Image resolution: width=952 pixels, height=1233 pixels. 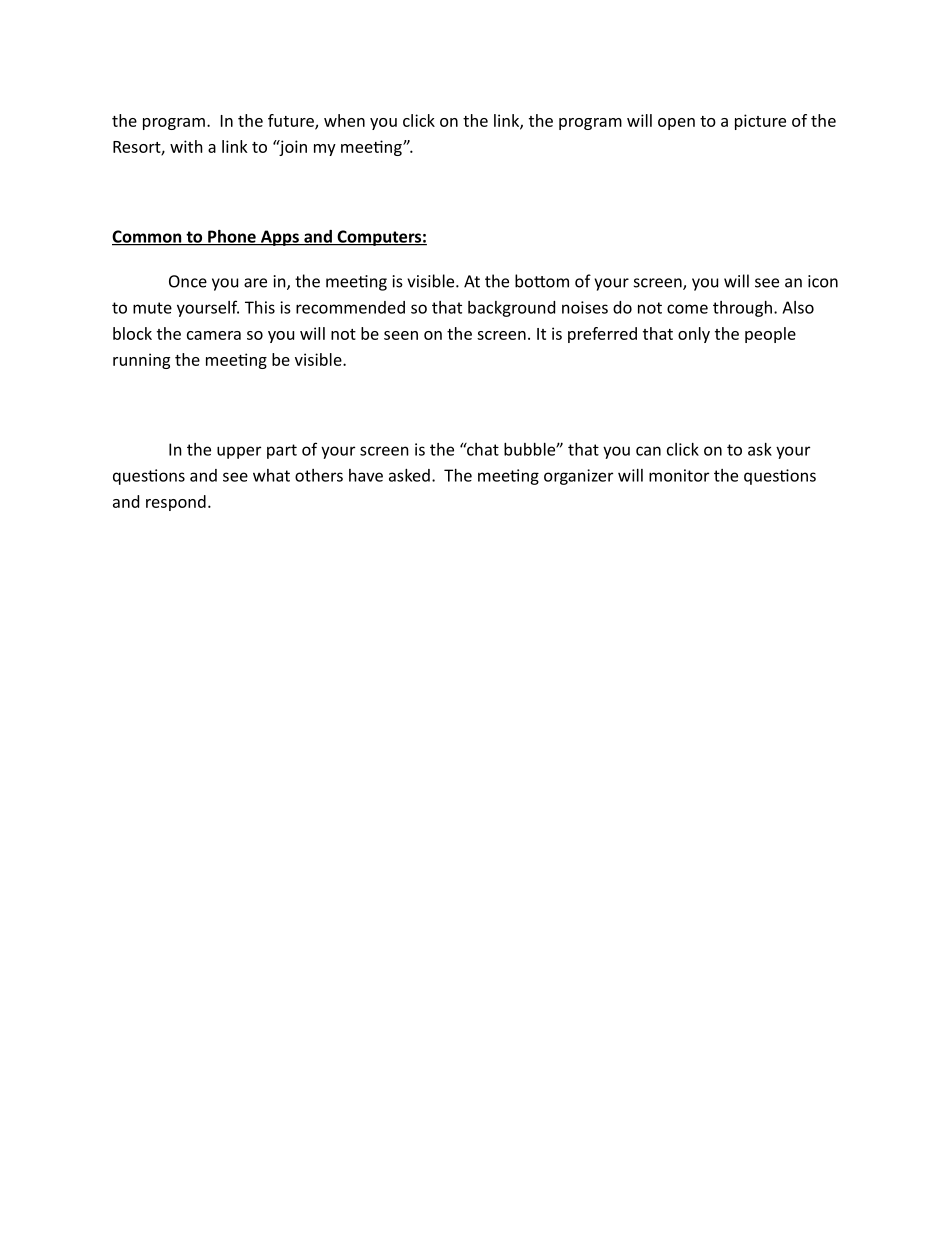 I want to click on when, so click(x=344, y=120).
